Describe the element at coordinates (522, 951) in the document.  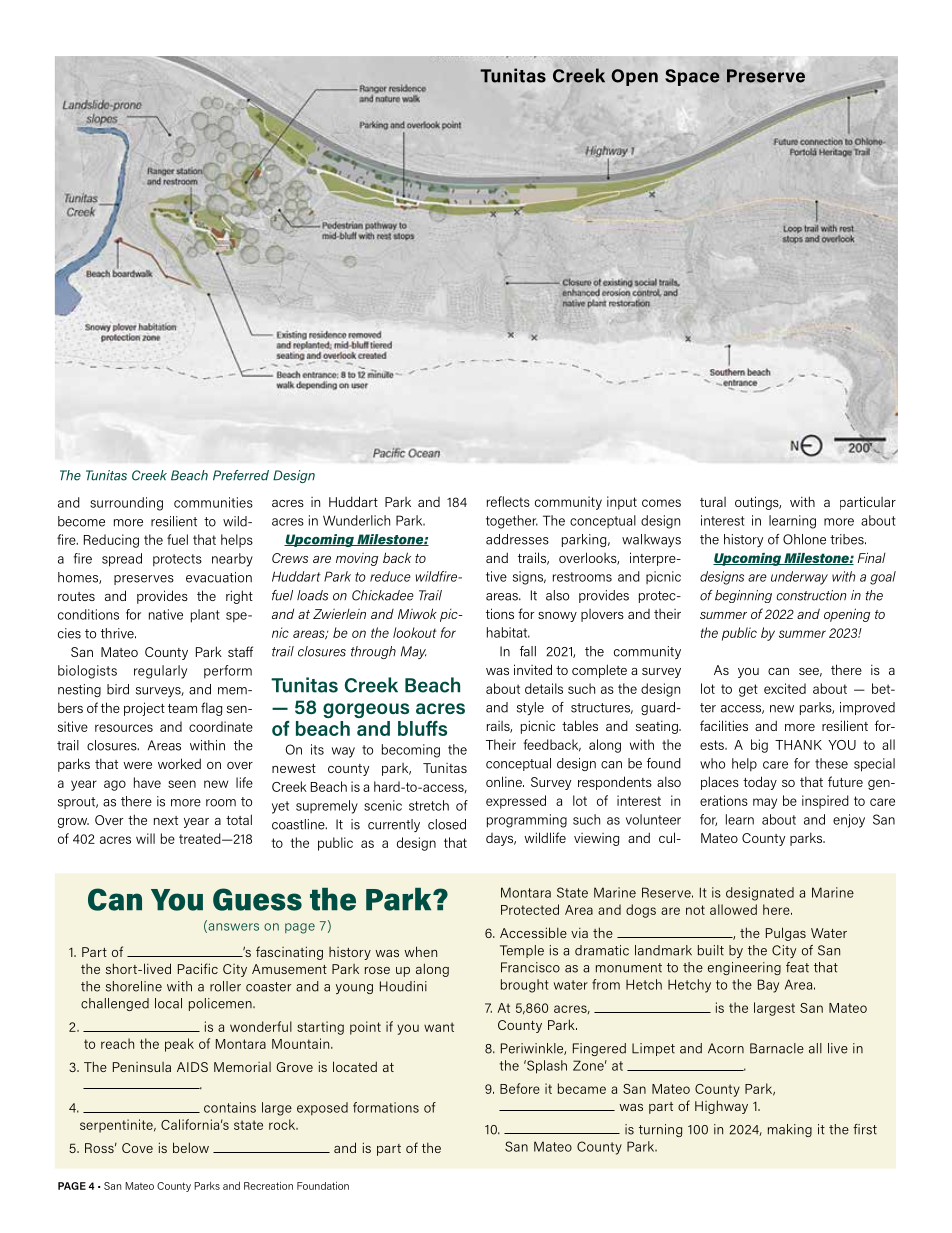
I see `Temple` at that location.
